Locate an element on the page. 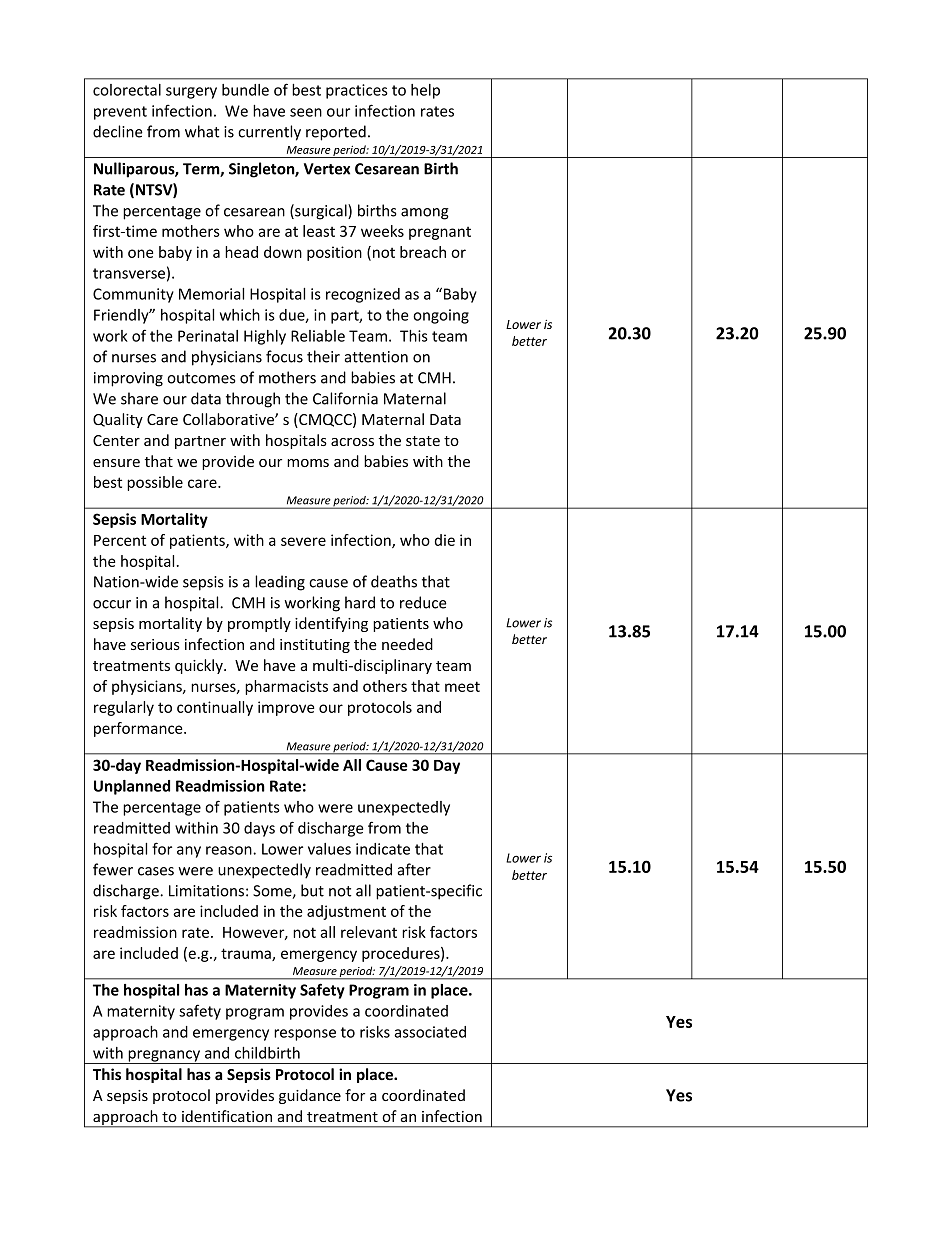 The width and height of the document is (952, 1233). reduce is located at coordinates (423, 602).
